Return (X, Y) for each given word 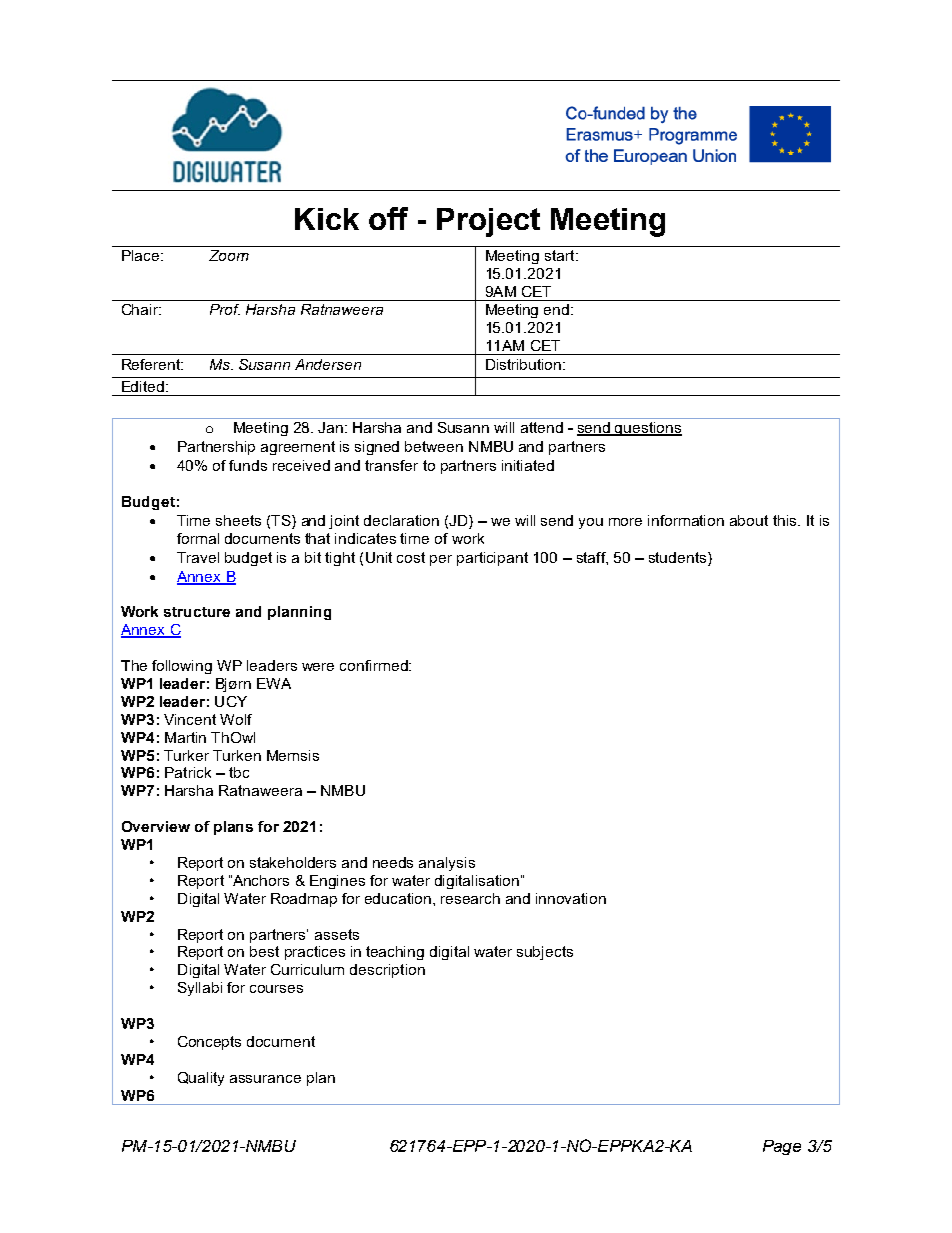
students (679, 557)
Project (488, 222)
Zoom (229, 255)
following (182, 667)
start (561, 255)
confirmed (375, 665)
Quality (201, 1079)
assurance (265, 1079)
